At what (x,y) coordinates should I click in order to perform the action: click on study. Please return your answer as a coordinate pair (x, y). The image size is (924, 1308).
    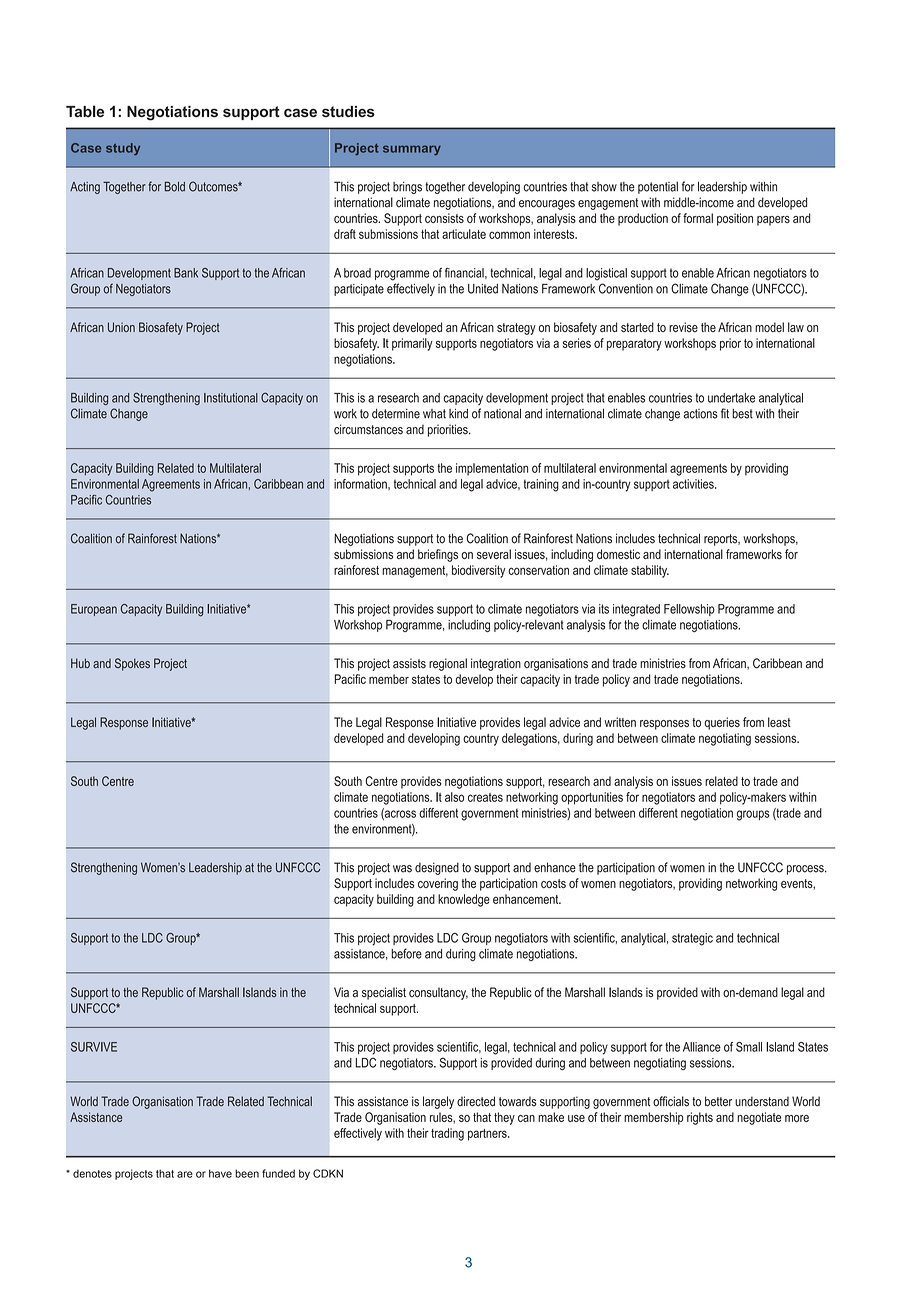
    Looking at the image, I should click on (123, 149).
